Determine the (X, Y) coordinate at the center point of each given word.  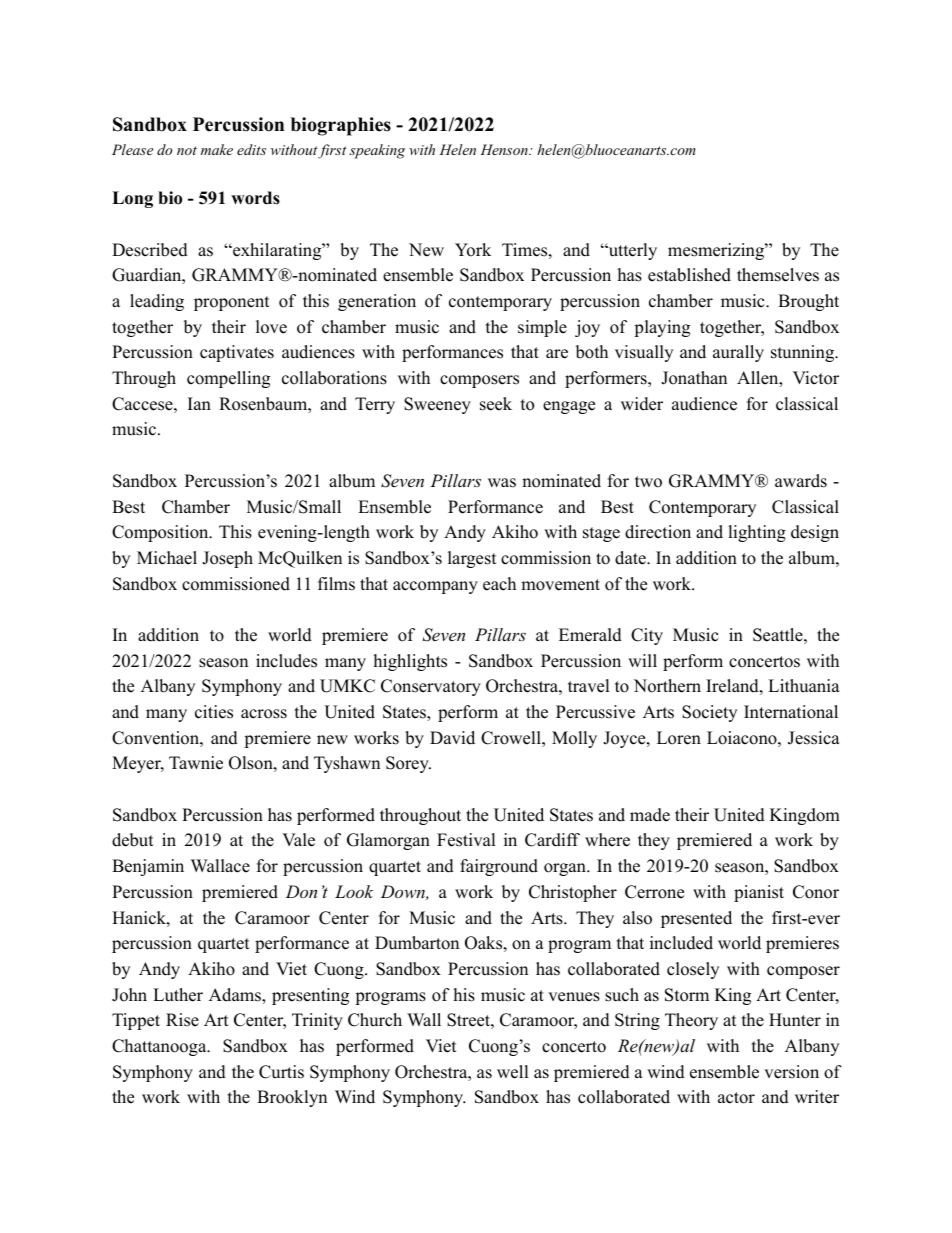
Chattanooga (160, 1047)
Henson (505, 149)
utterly (631, 251)
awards (801, 481)
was (502, 483)
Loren (679, 738)
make (217, 149)
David (452, 738)
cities (214, 712)
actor (736, 1098)
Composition (161, 533)
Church (375, 1020)
